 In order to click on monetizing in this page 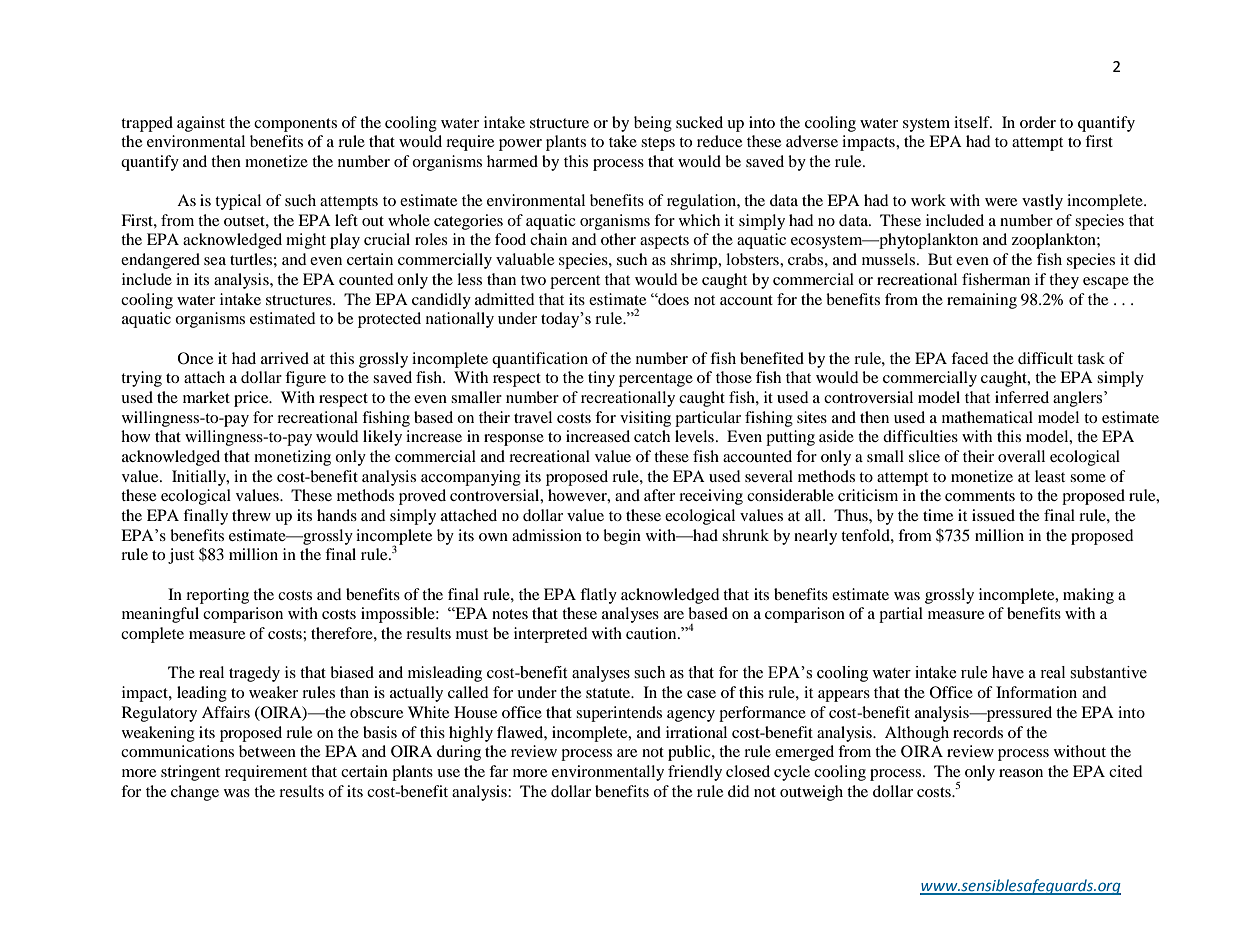, I will do `click(292, 458)`.
